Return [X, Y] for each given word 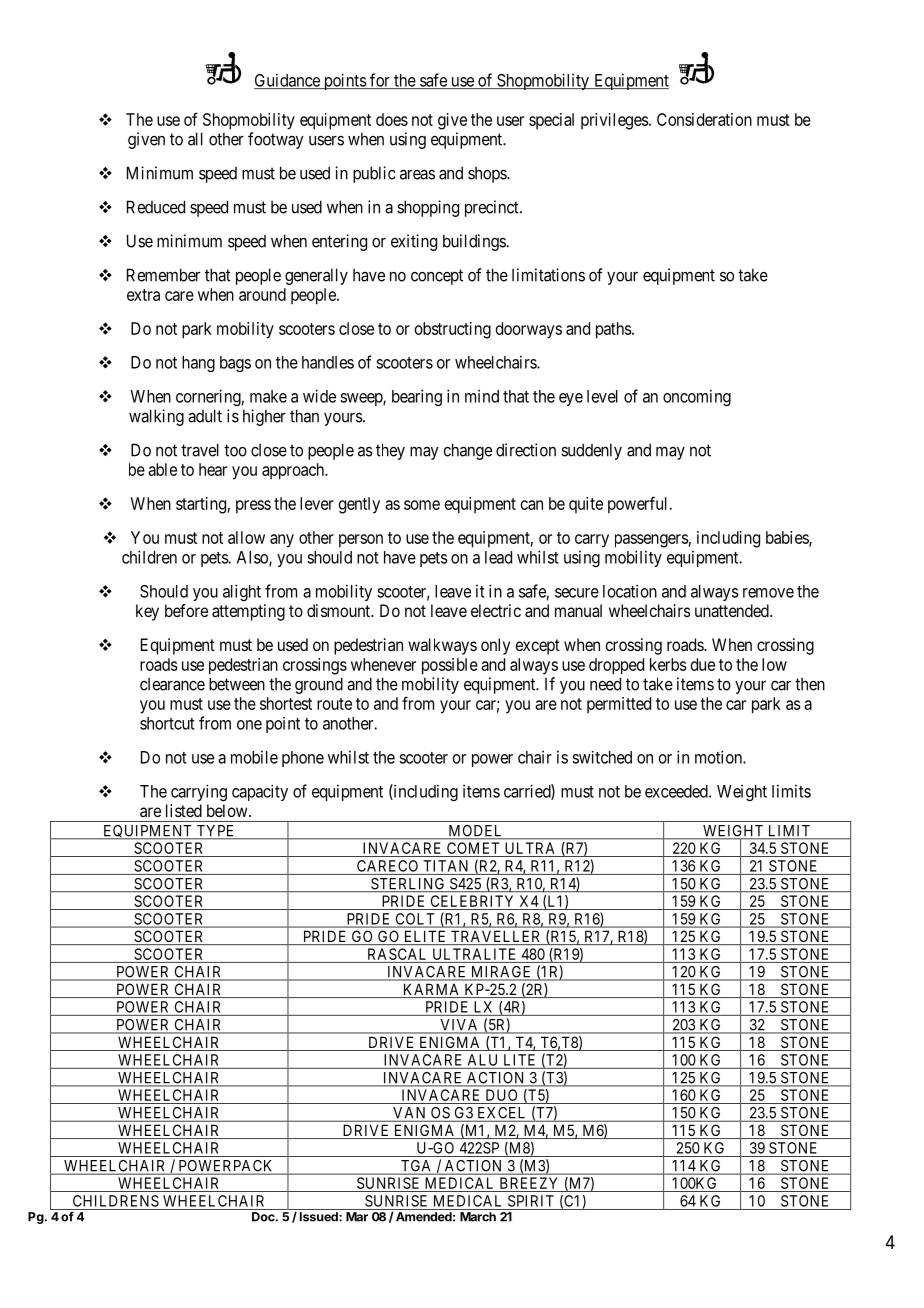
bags [235, 364]
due [703, 664]
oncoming [697, 397]
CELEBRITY [472, 901]
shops [488, 175]
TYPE [215, 832]
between [237, 684]
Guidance [288, 81]
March [478, 1217]
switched [602, 757]
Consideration [704, 119]
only [495, 646]
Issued [320, 1217]
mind [482, 396]
